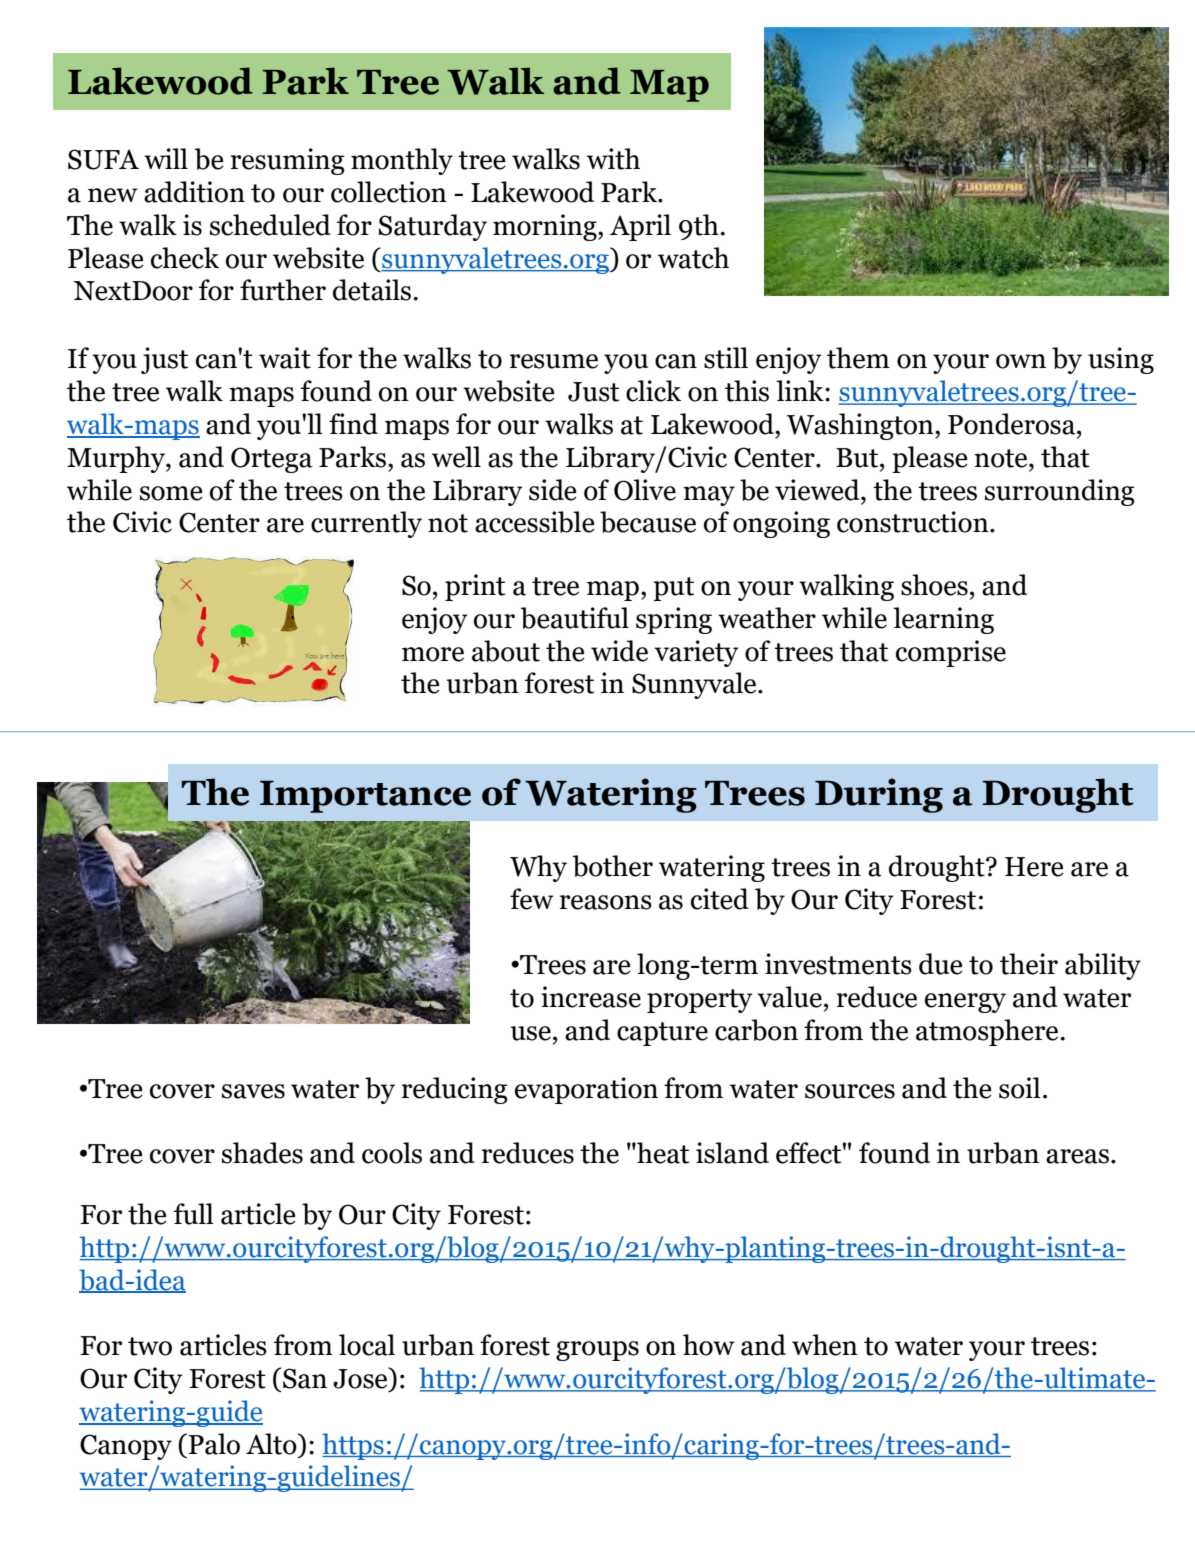 This image has width=1195, height=1547. Describe the element at coordinates (597, 1351) in the image. I see `groups` at that location.
